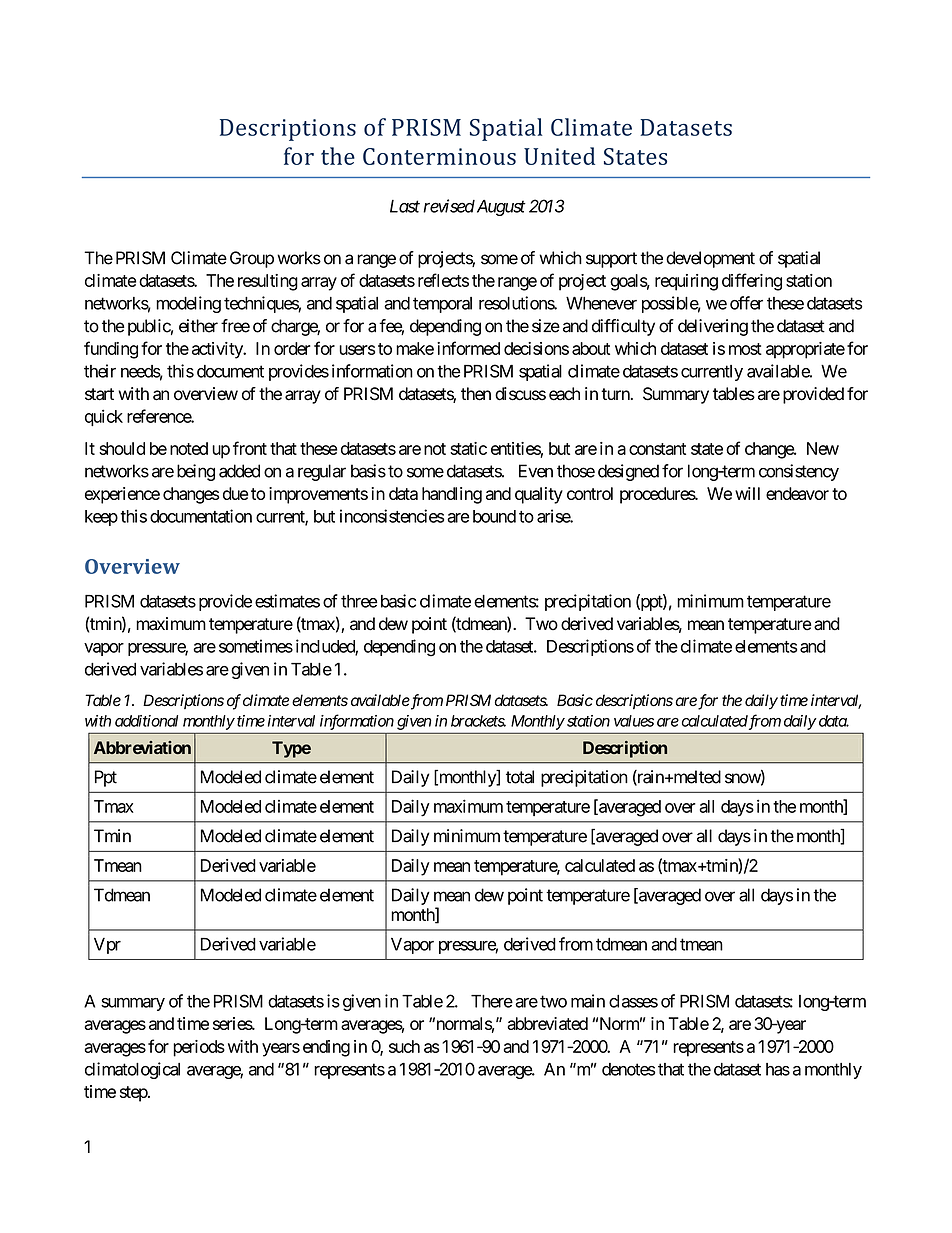  Describe the element at coordinates (252, 259) in the screenshot. I see `Group` at that location.
